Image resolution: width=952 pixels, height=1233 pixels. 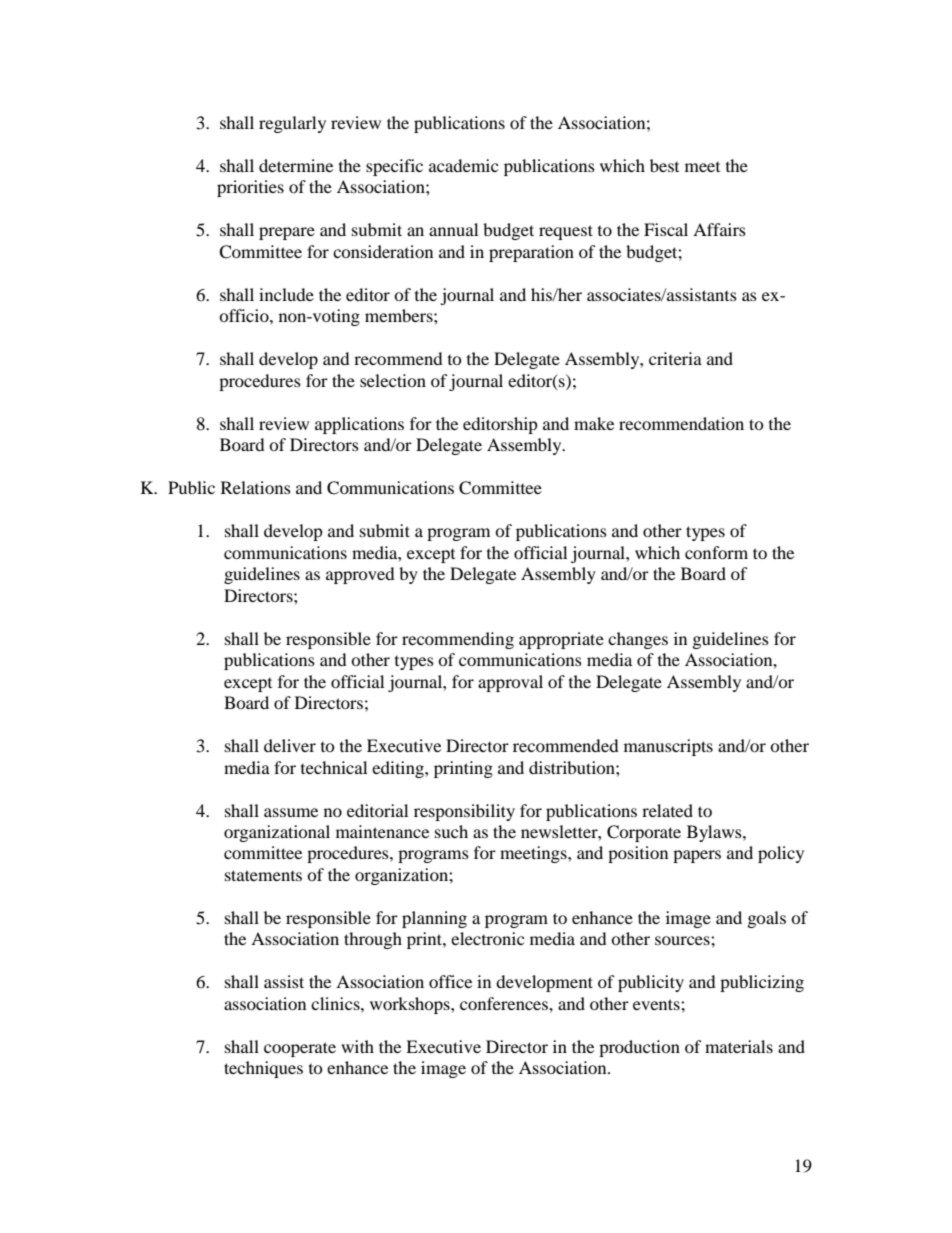 I want to click on approval, so click(x=510, y=683).
